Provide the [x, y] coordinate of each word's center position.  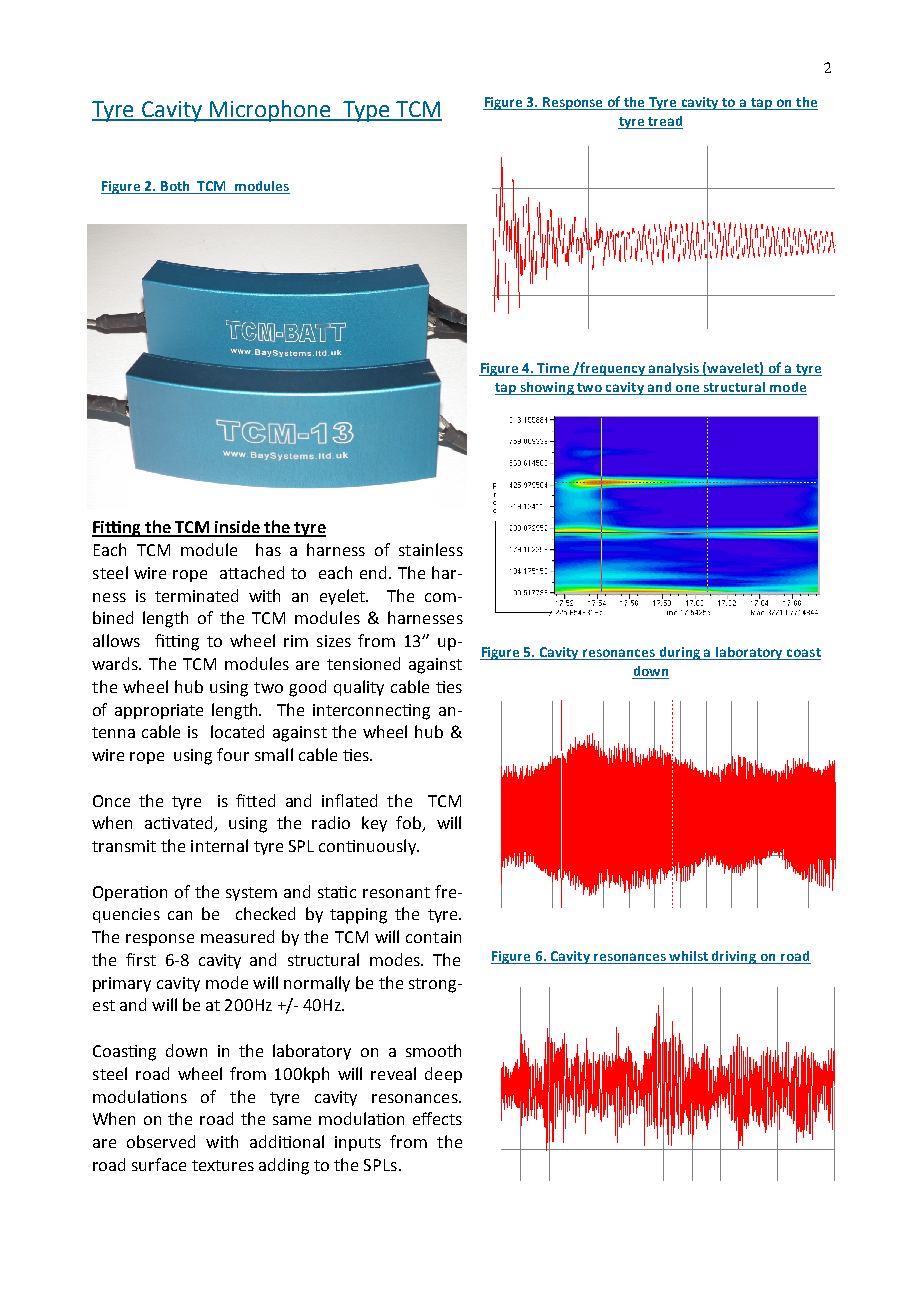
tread [664, 122]
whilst [689, 957]
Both [175, 187]
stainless [431, 549]
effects [437, 1118]
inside [238, 528]
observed [161, 1141]
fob [410, 824]
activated [180, 824]
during [680, 653]
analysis [674, 369]
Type [366, 111]
